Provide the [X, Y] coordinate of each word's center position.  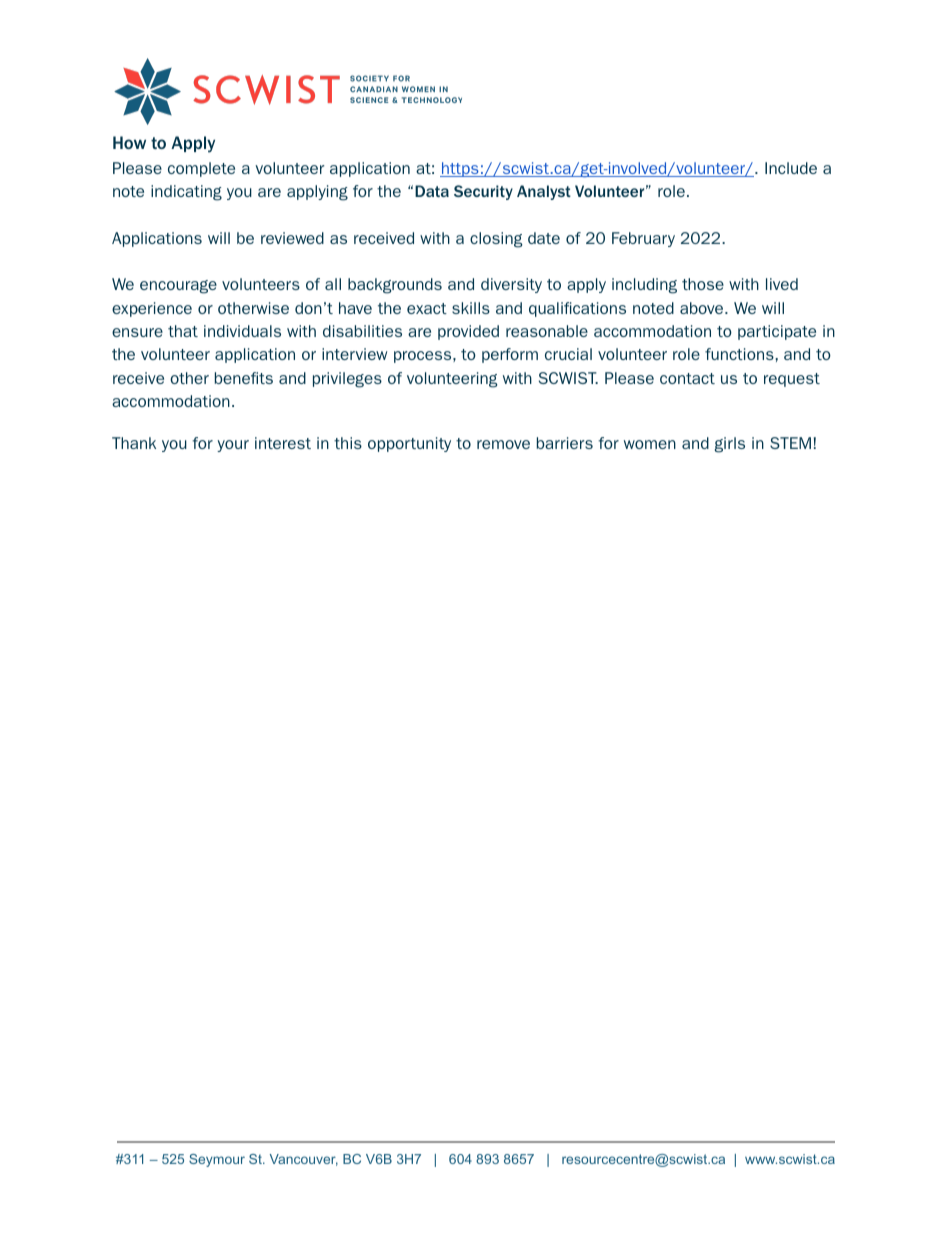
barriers [565, 443]
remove [503, 444]
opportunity [409, 444]
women [650, 444]
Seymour [217, 1160]
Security [483, 192]
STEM [790, 443]
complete [201, 169]
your [233, 446]
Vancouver [304, 1160]
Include [791, 168]
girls [730, 445]
